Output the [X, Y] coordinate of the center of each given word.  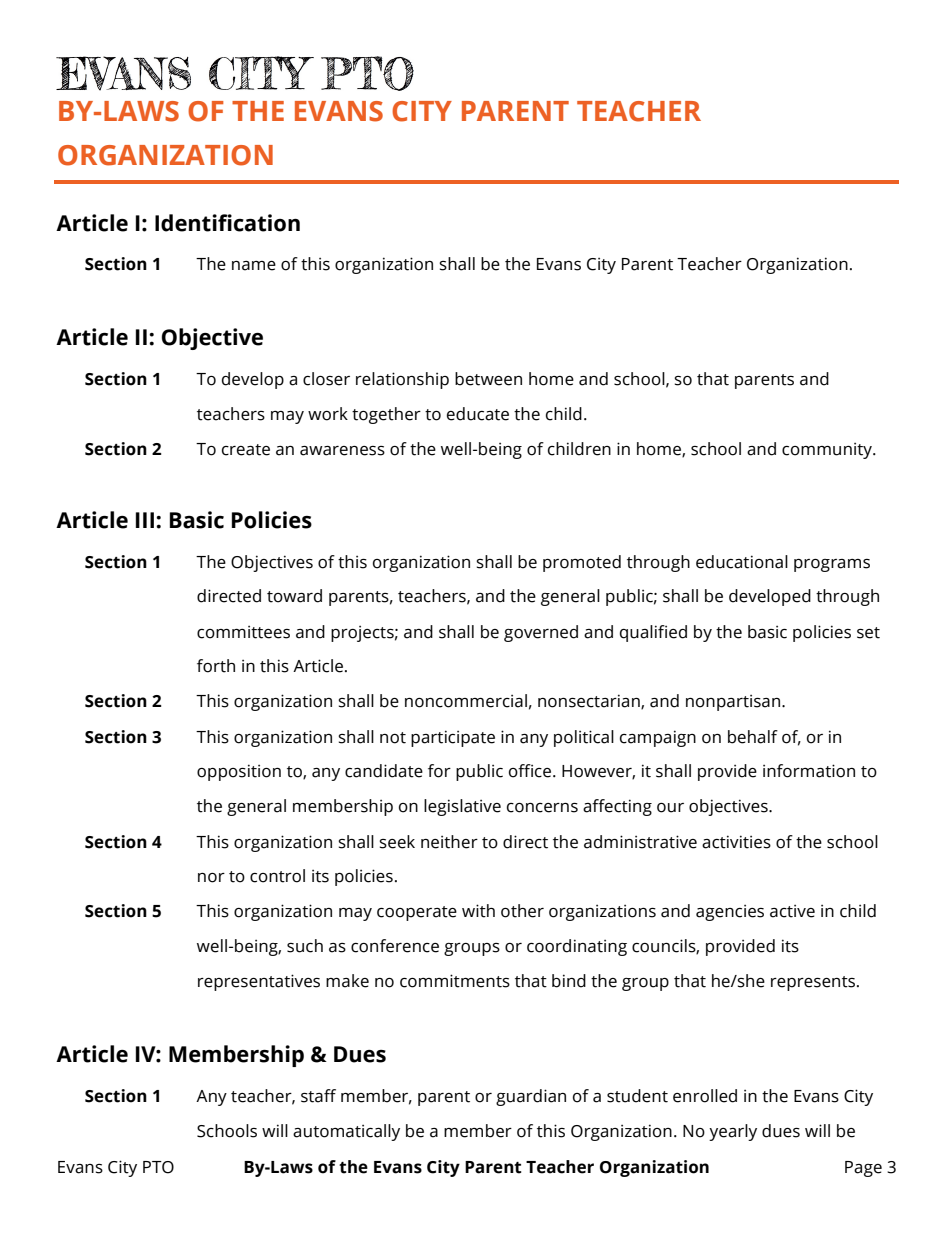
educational [742, 562]
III [145, 520]
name [254, 266]
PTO [158, 1167]
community [828, 450]
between [488, 379]
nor [211, 878]
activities [736, 842]
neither [449, 842]
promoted [582, 563]
